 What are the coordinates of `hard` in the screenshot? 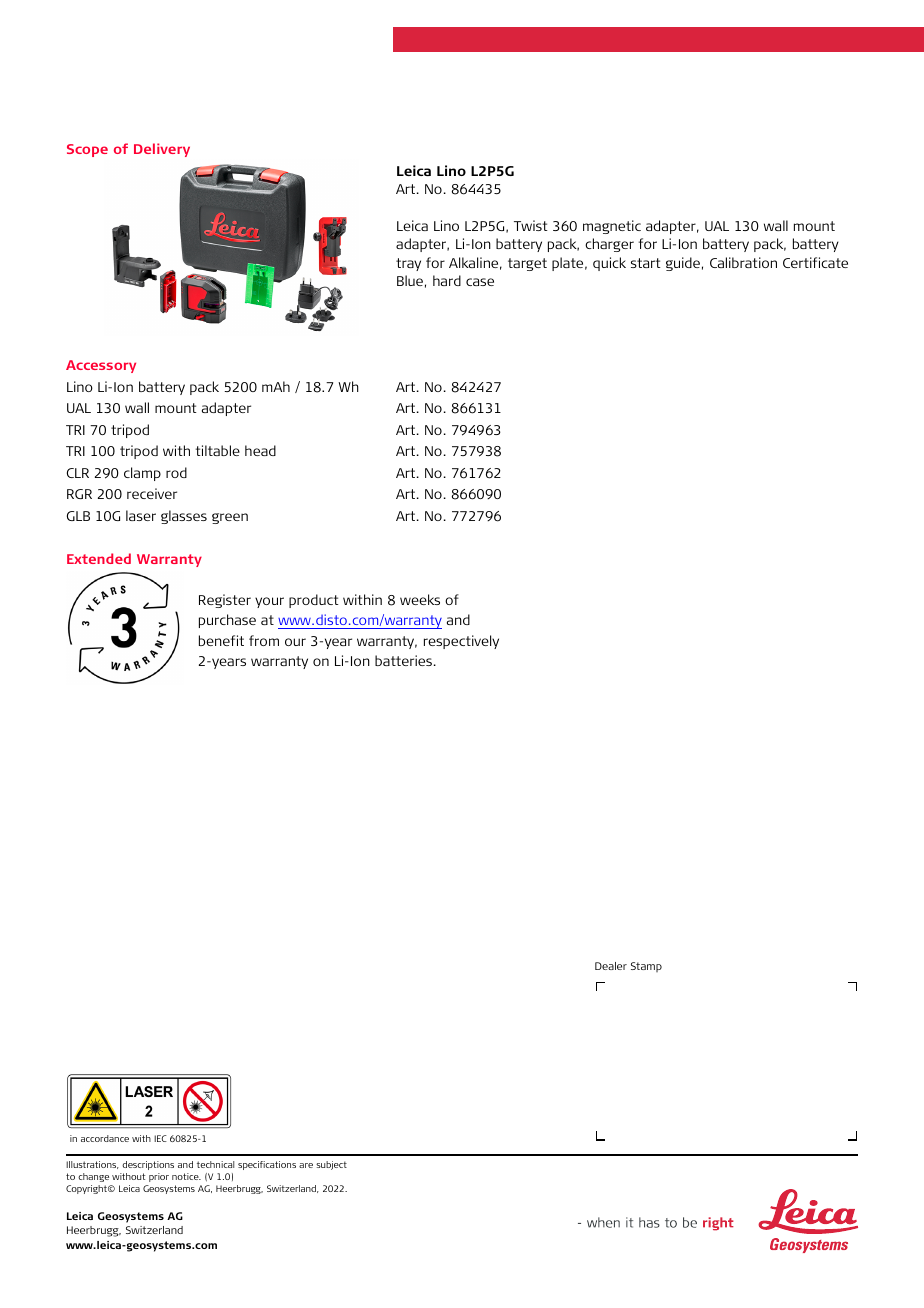 It's located at (447, 280).
